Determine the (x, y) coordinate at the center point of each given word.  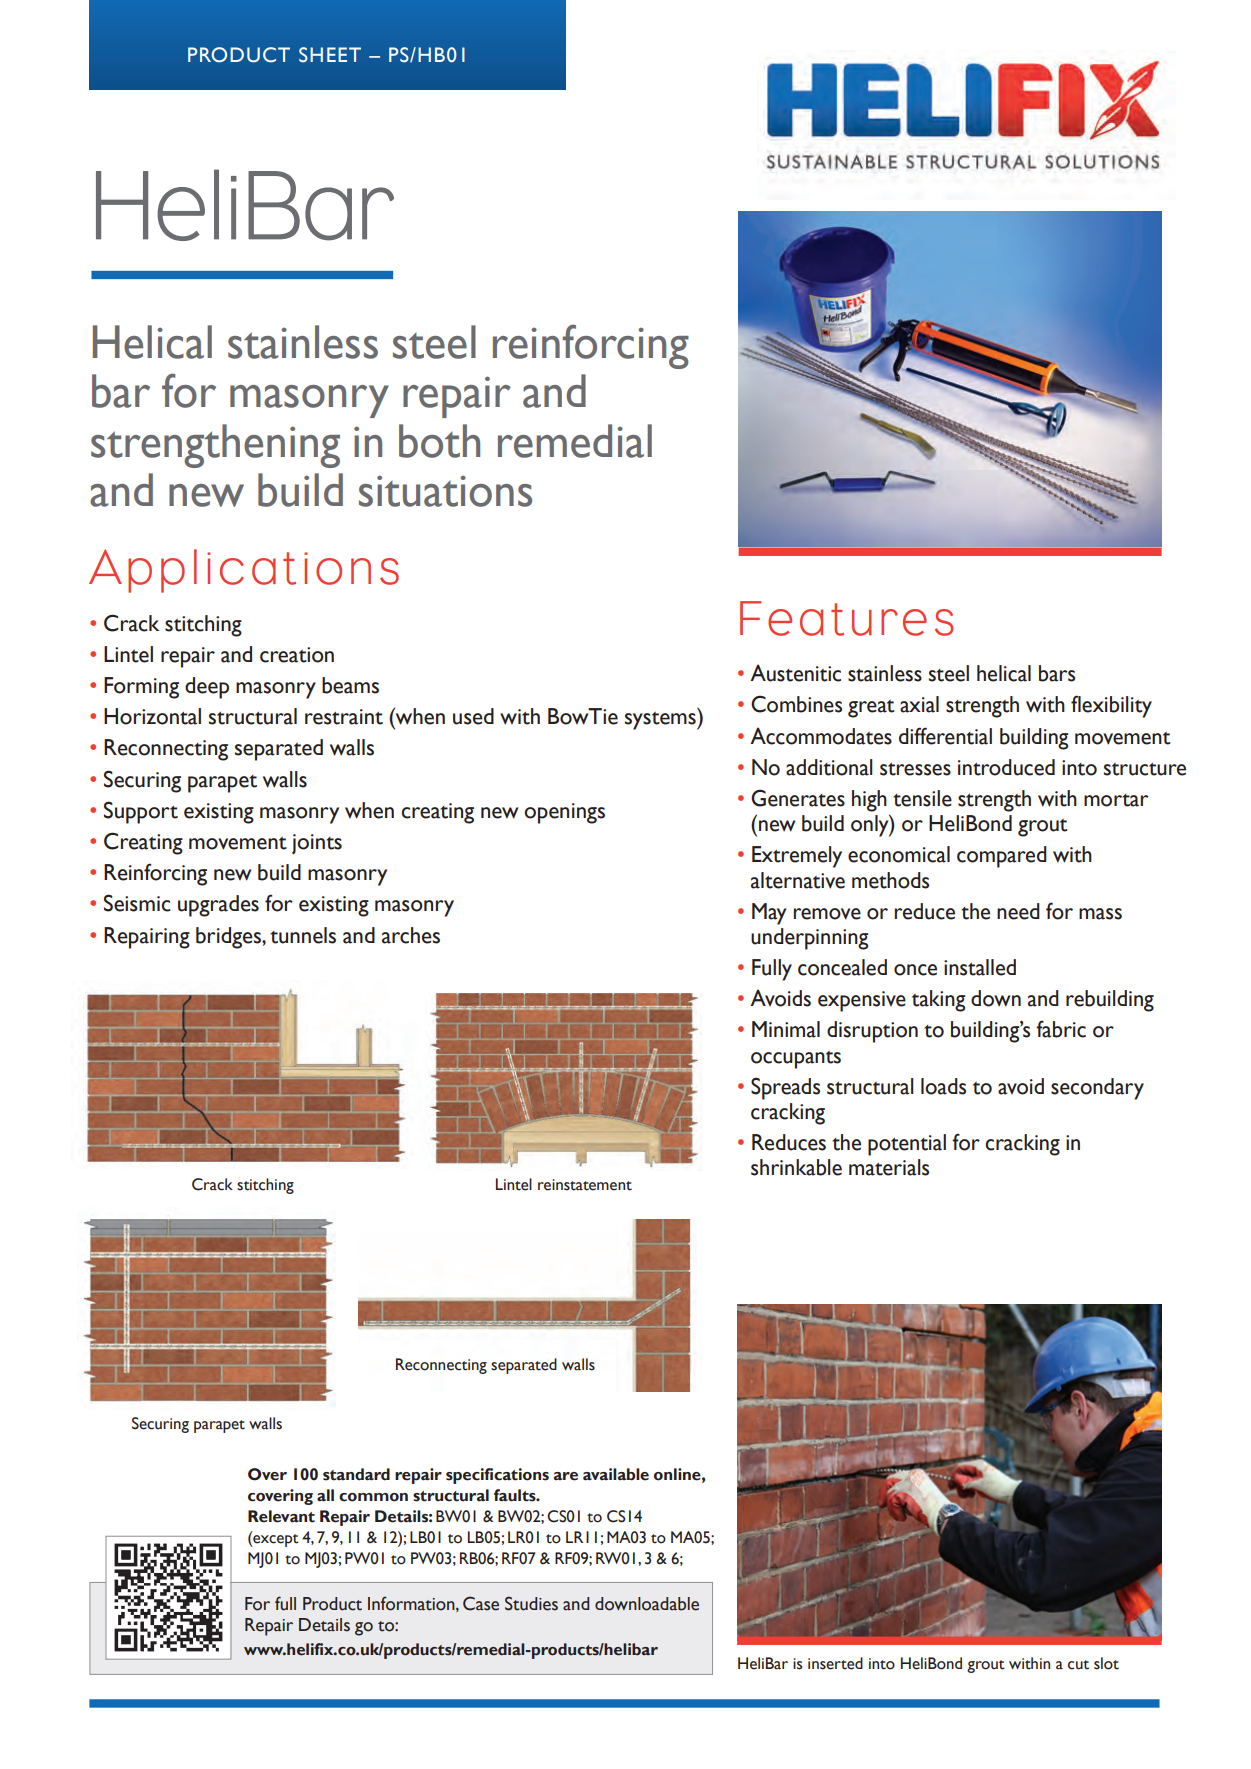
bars (1057, 673)
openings (564, 813)
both (439, 441)
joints (317, 844)
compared (1002, 857)
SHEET (330, 55)
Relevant (281, 1516)
